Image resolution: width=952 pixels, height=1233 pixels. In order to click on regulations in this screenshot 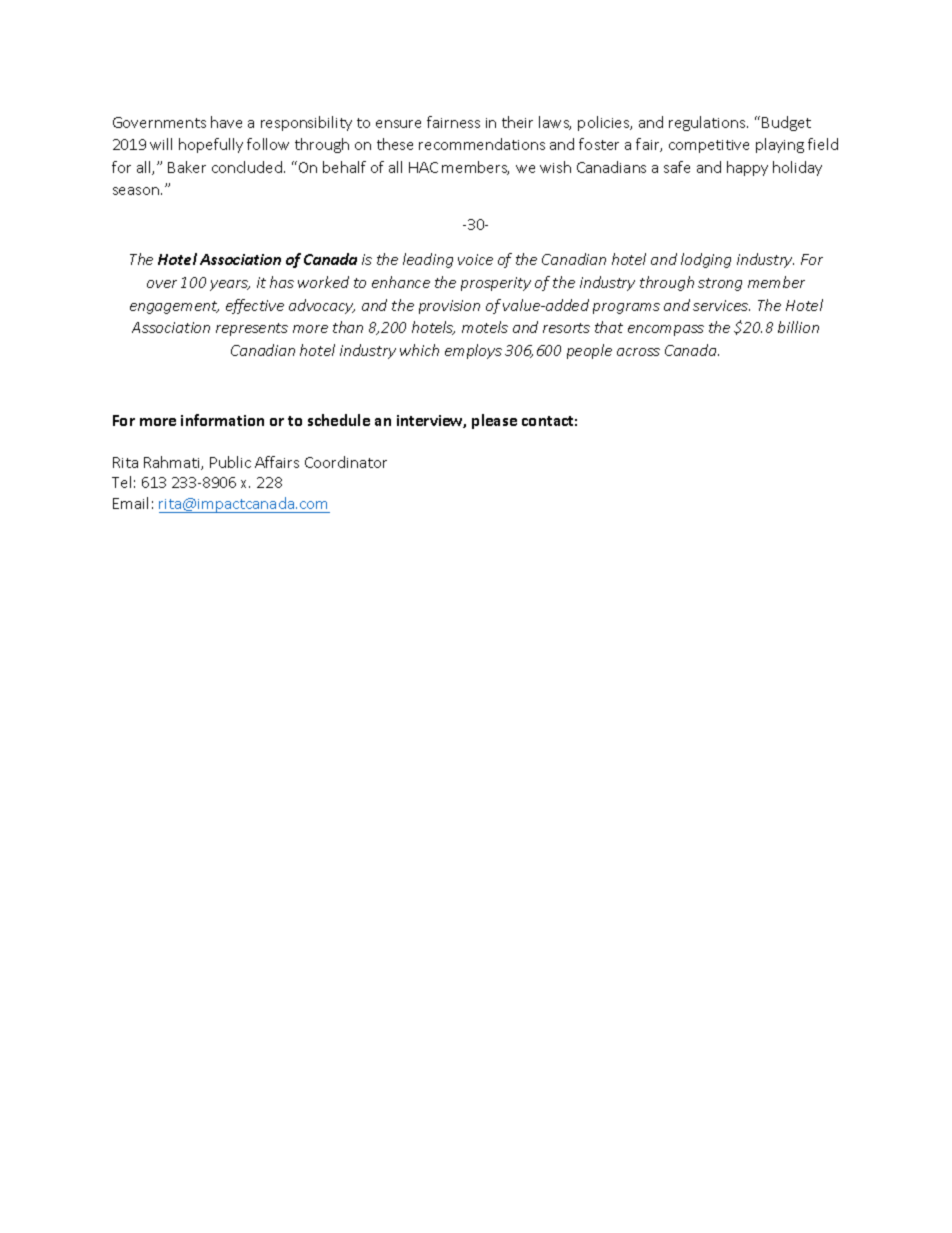, I will do `click(708, 123)`.
